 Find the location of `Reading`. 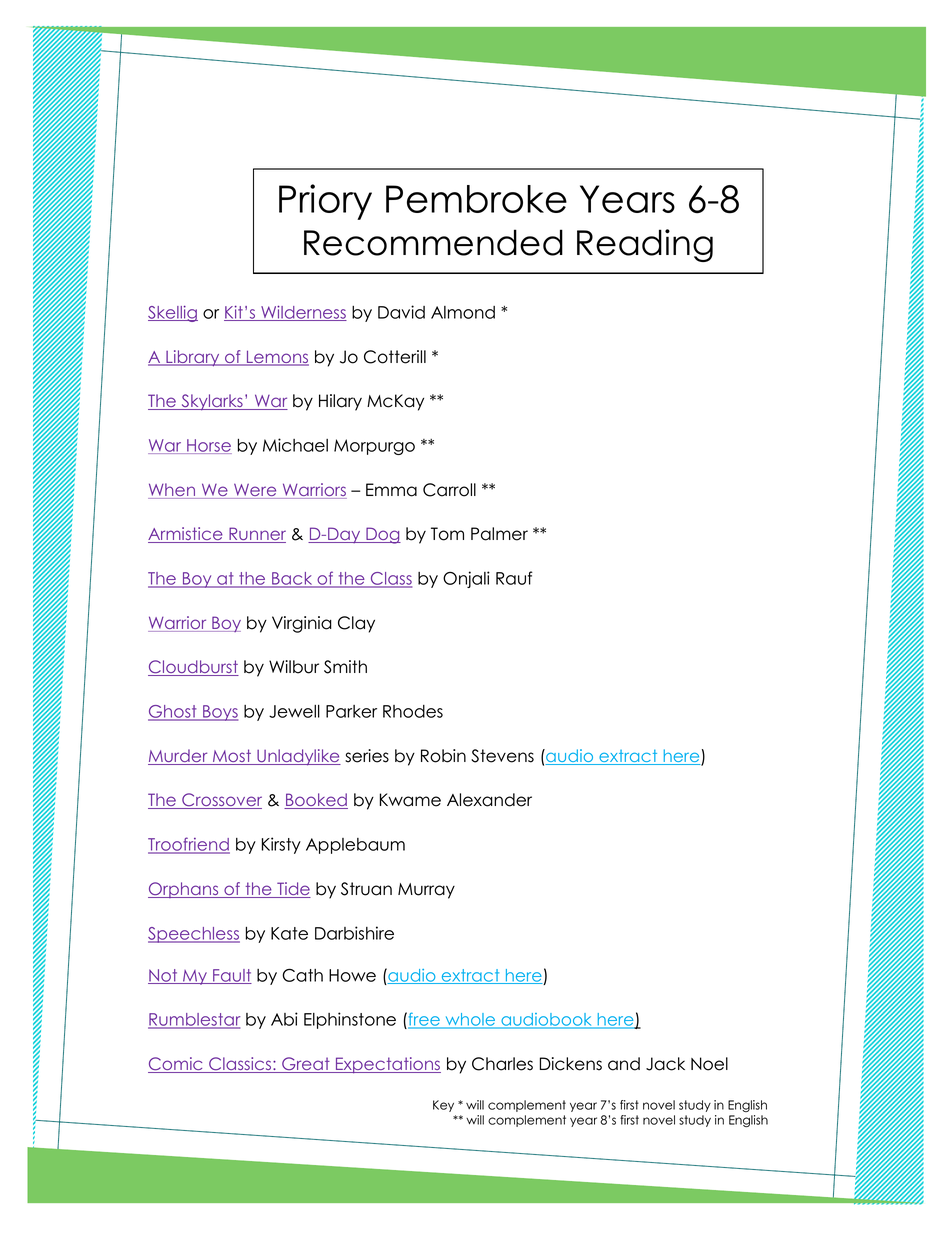

Reading is located at coordinates (645, 245).
